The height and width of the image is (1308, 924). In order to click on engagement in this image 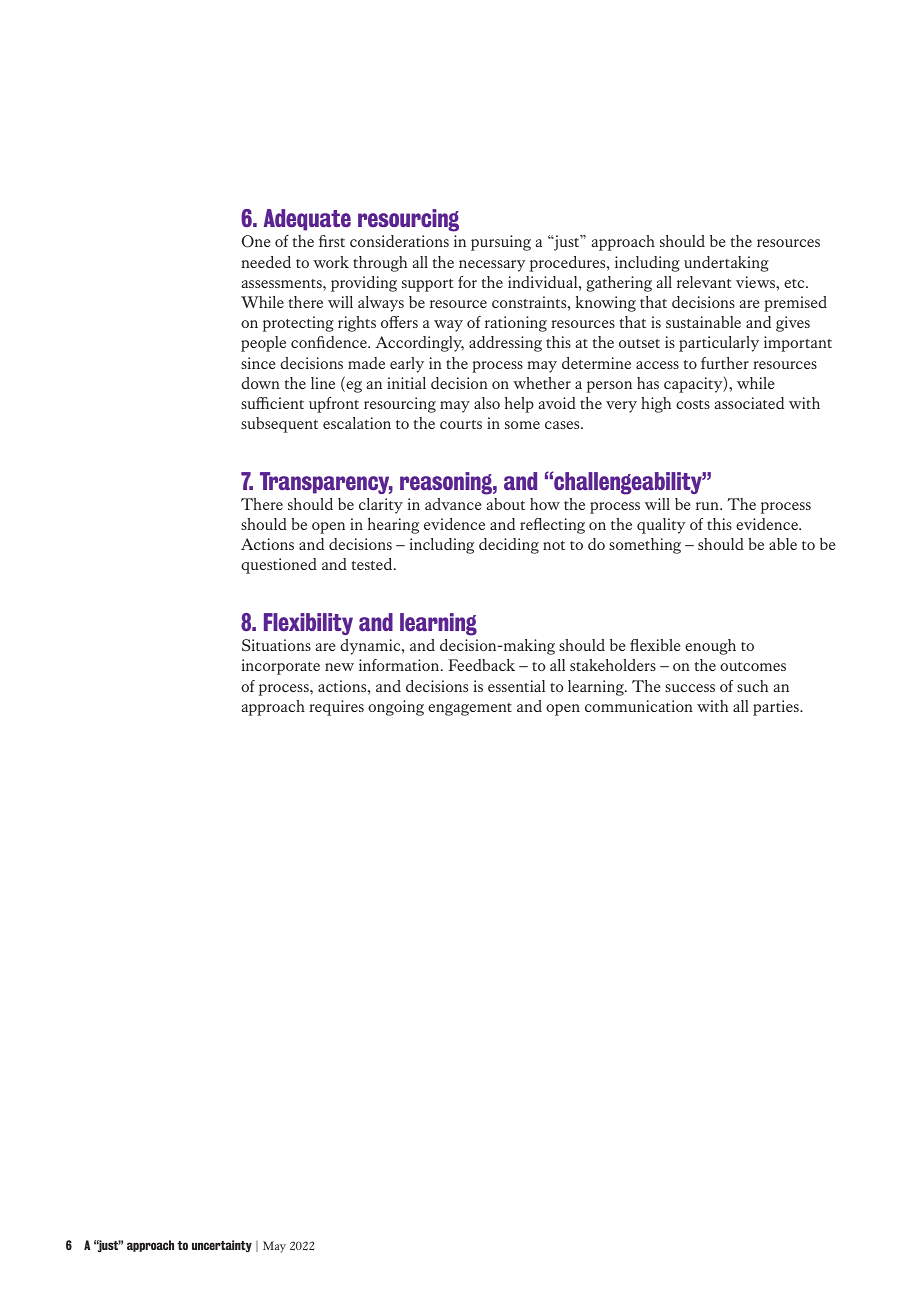, I will do `click(470, 709)`.
